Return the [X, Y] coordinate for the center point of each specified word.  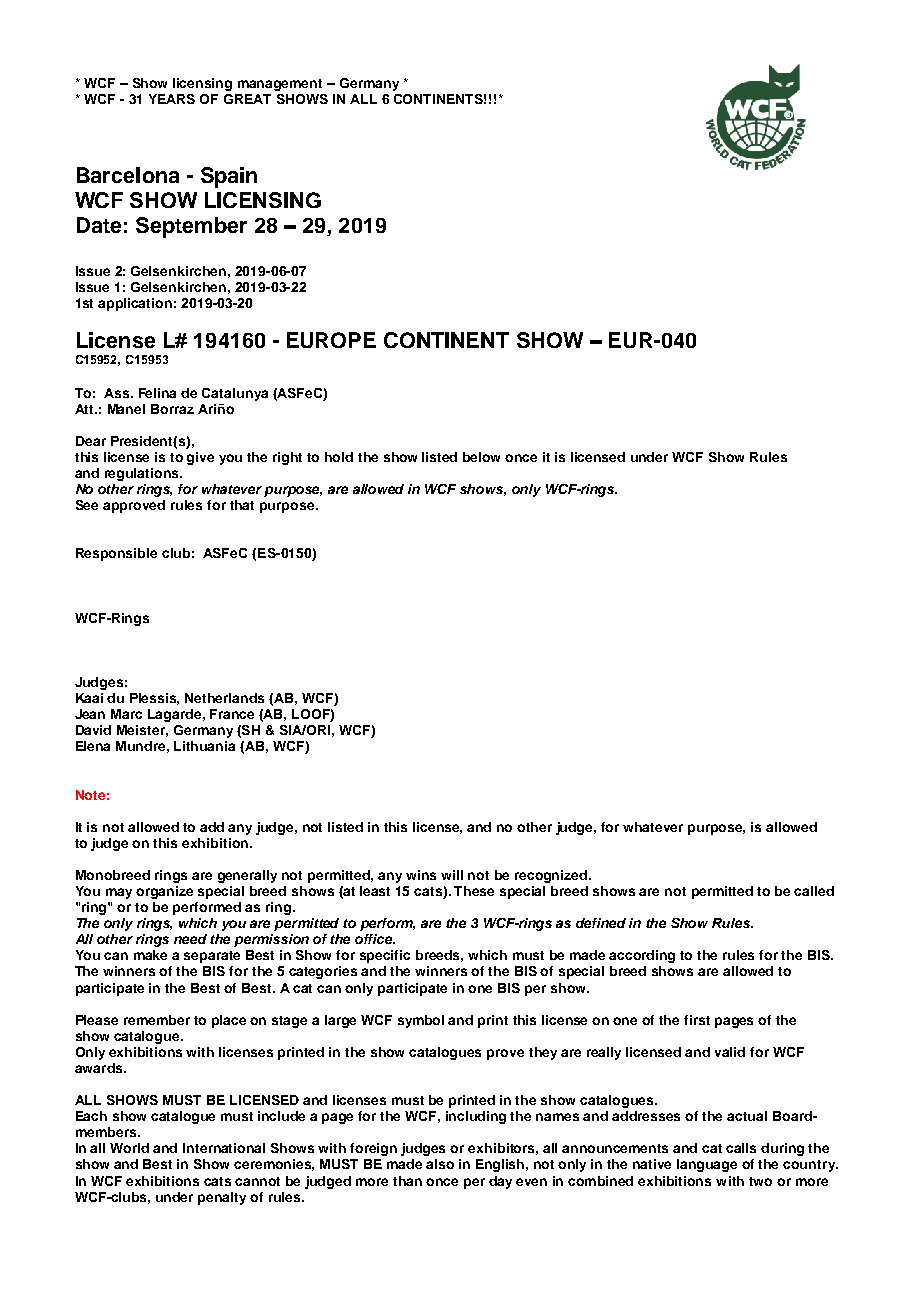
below [481, 457]
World [129, 1148]
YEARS [172, 99]
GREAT [247, 99]
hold [339, 457]
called [814, 891]
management [280, 85]
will [452, 875]
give [200, 458]
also [440, 1164]
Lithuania [204, 746]
